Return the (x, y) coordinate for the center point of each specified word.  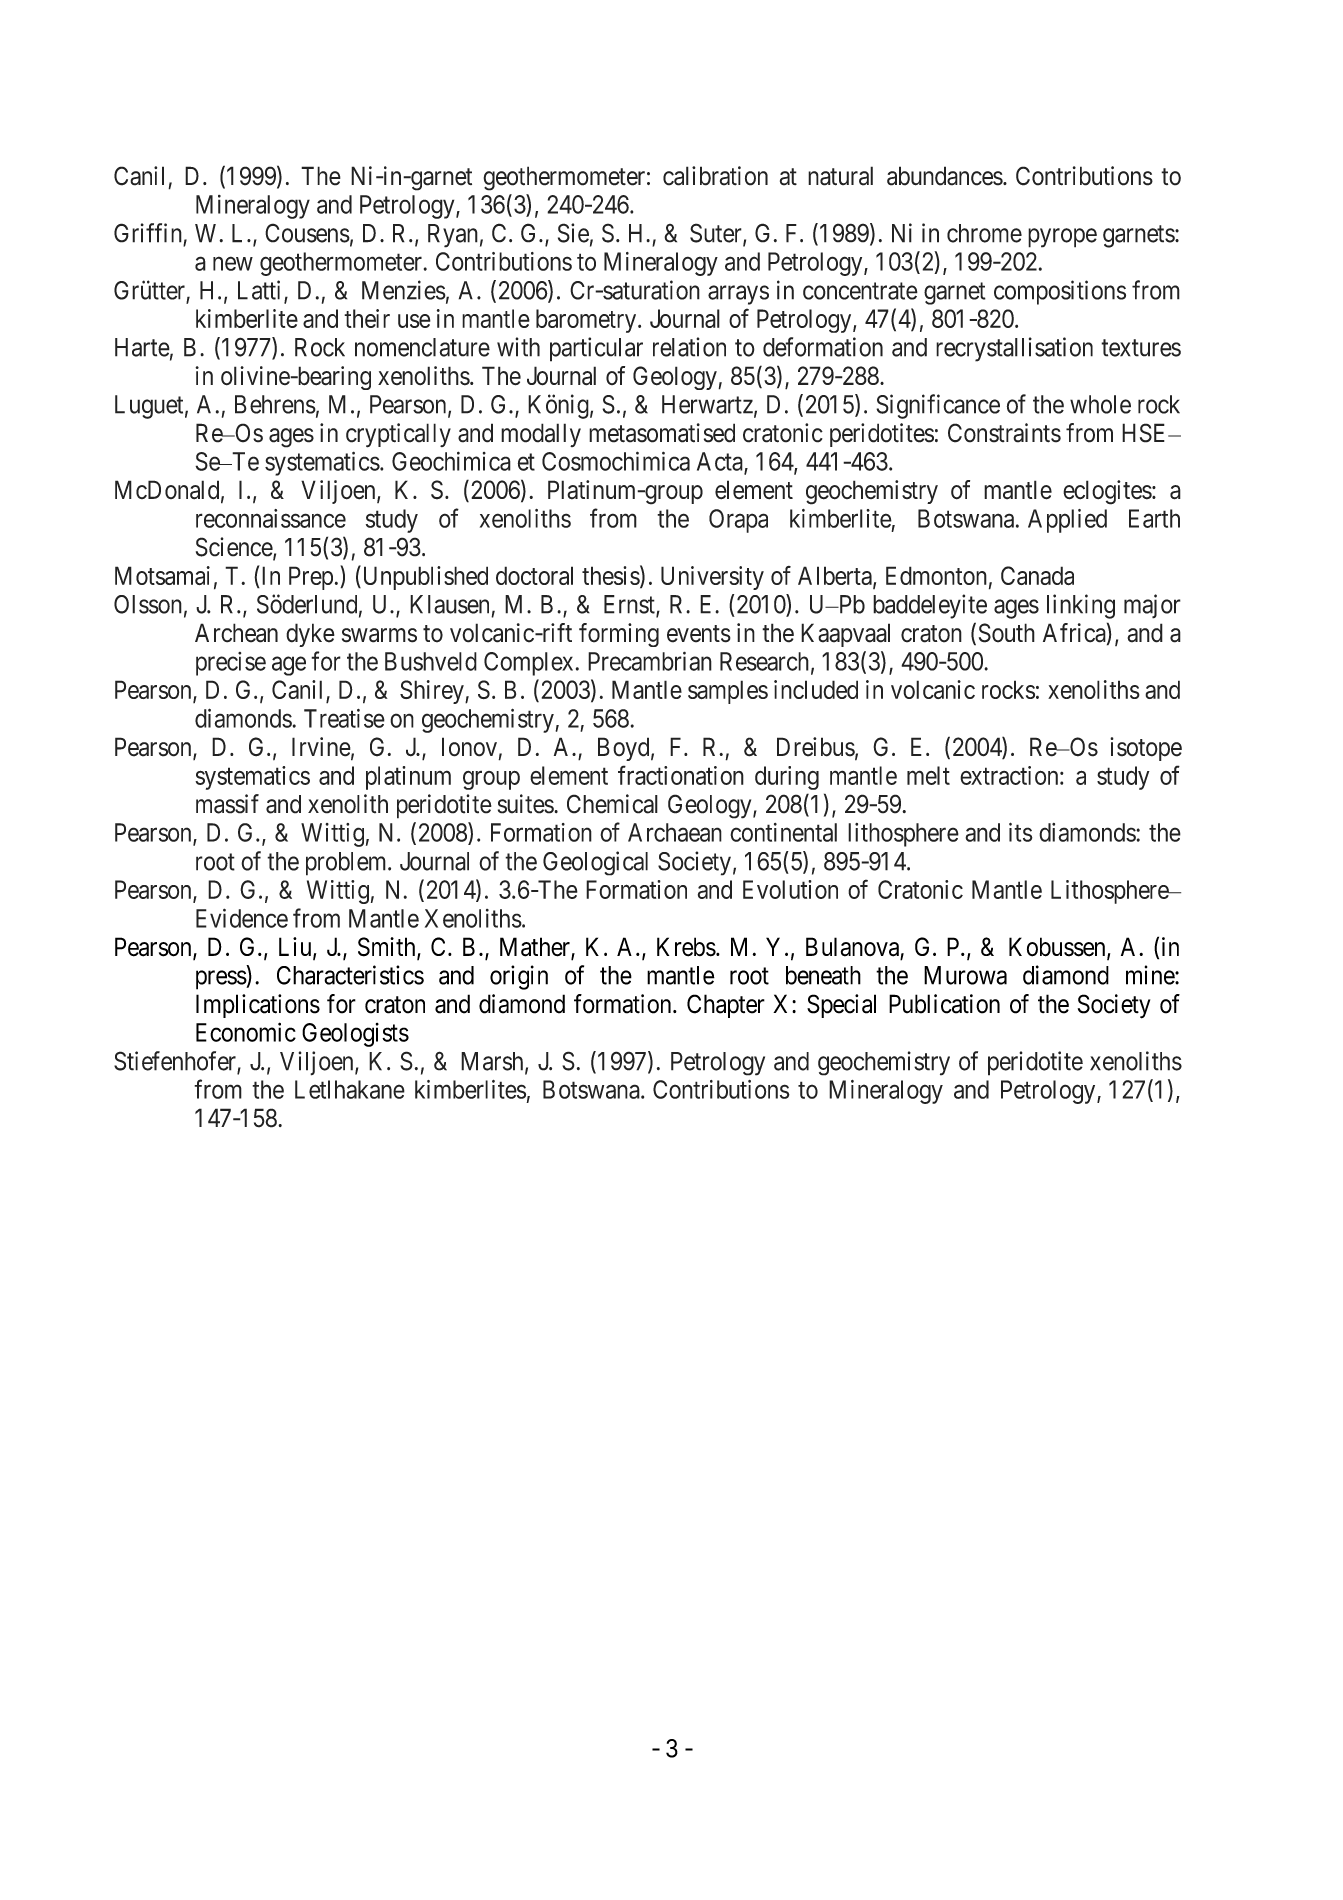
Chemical (612, 804)
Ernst (630, 605)
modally (541, 435)
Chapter (726, 1006)
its (1021, 832)
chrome (984, 233)
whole (1100, 404)
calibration (715, 176)
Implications (258, 1006)
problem (347, 864)
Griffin (149, 234)
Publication (944, 1004)
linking (1081, 606)
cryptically (398, 435)
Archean (236, 633)
